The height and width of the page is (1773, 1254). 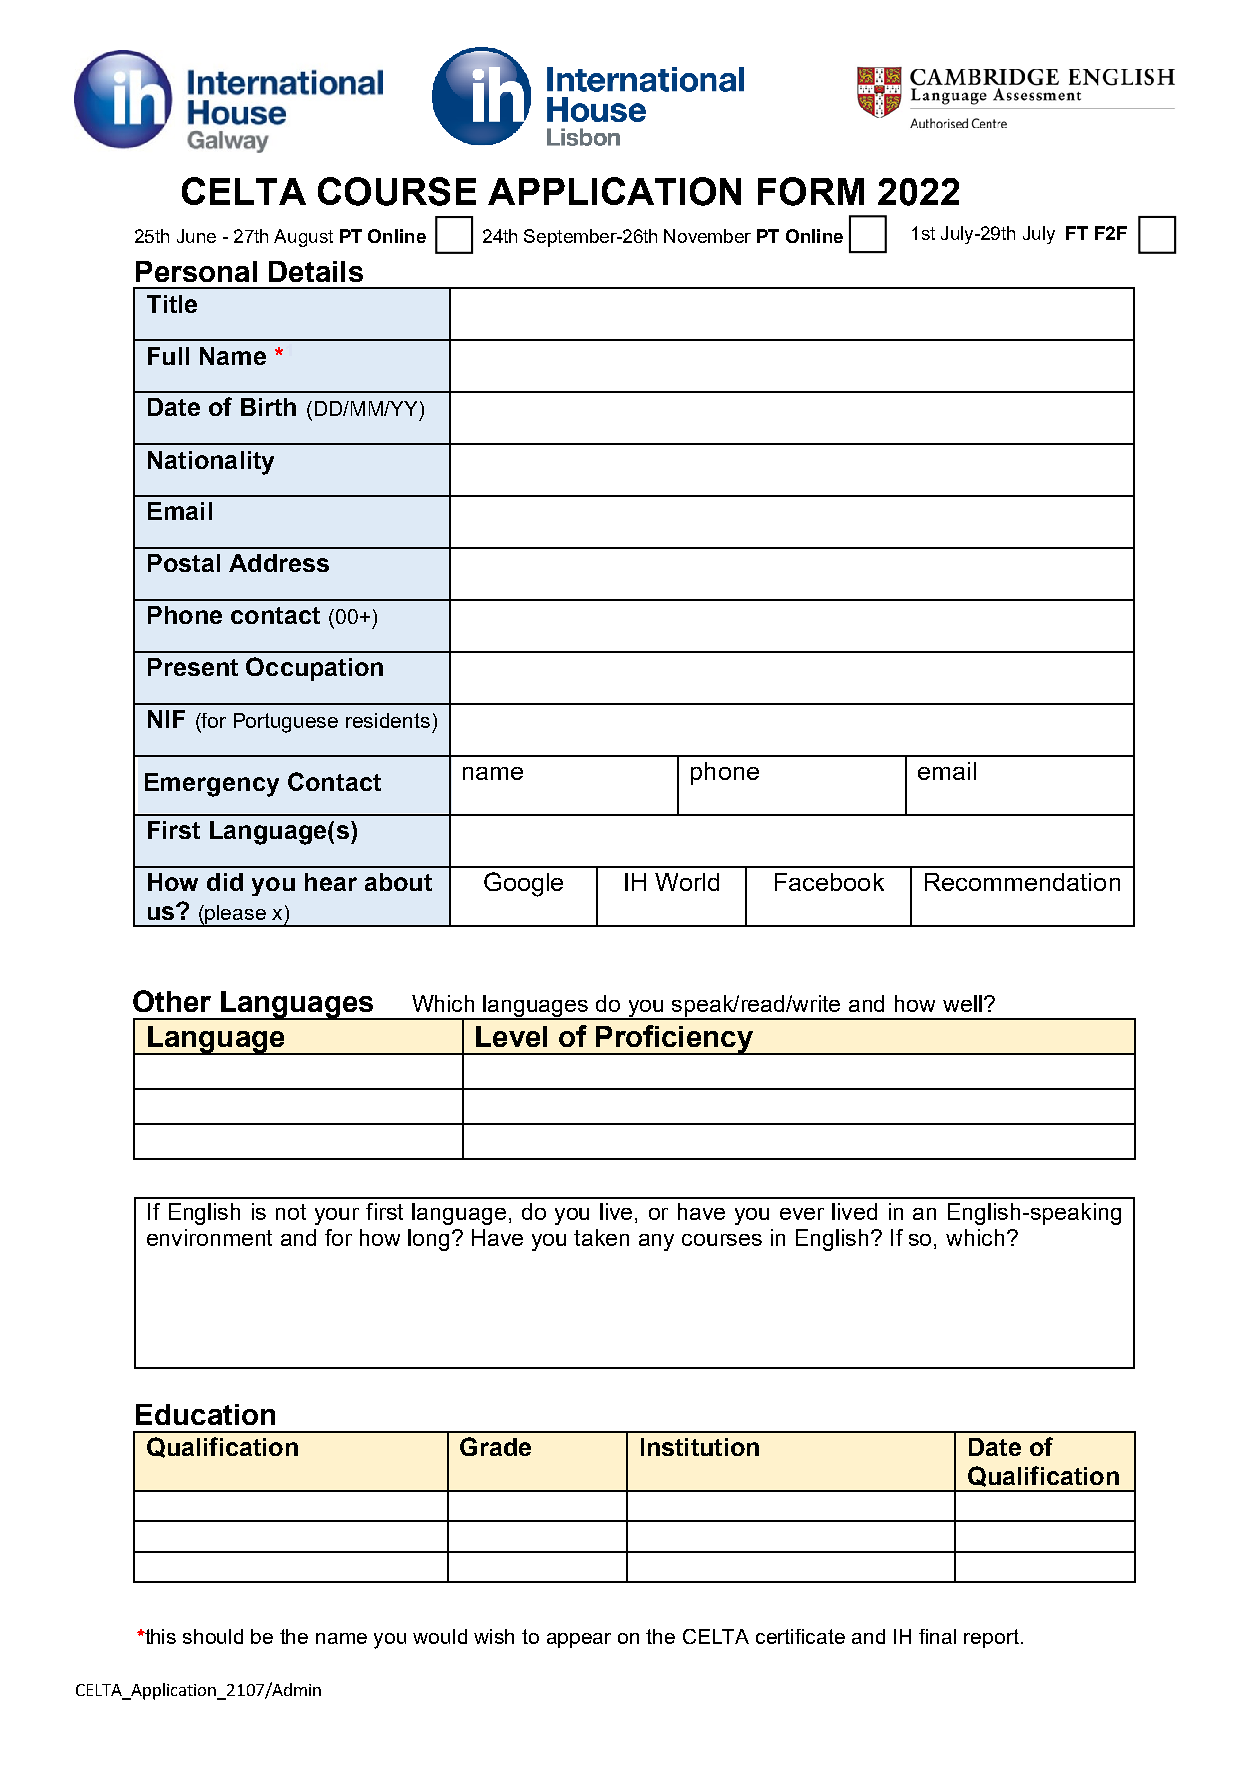 What do you see at coordinates (303, 238) in the page?
I see `August` at bounding box center [303, 238].
